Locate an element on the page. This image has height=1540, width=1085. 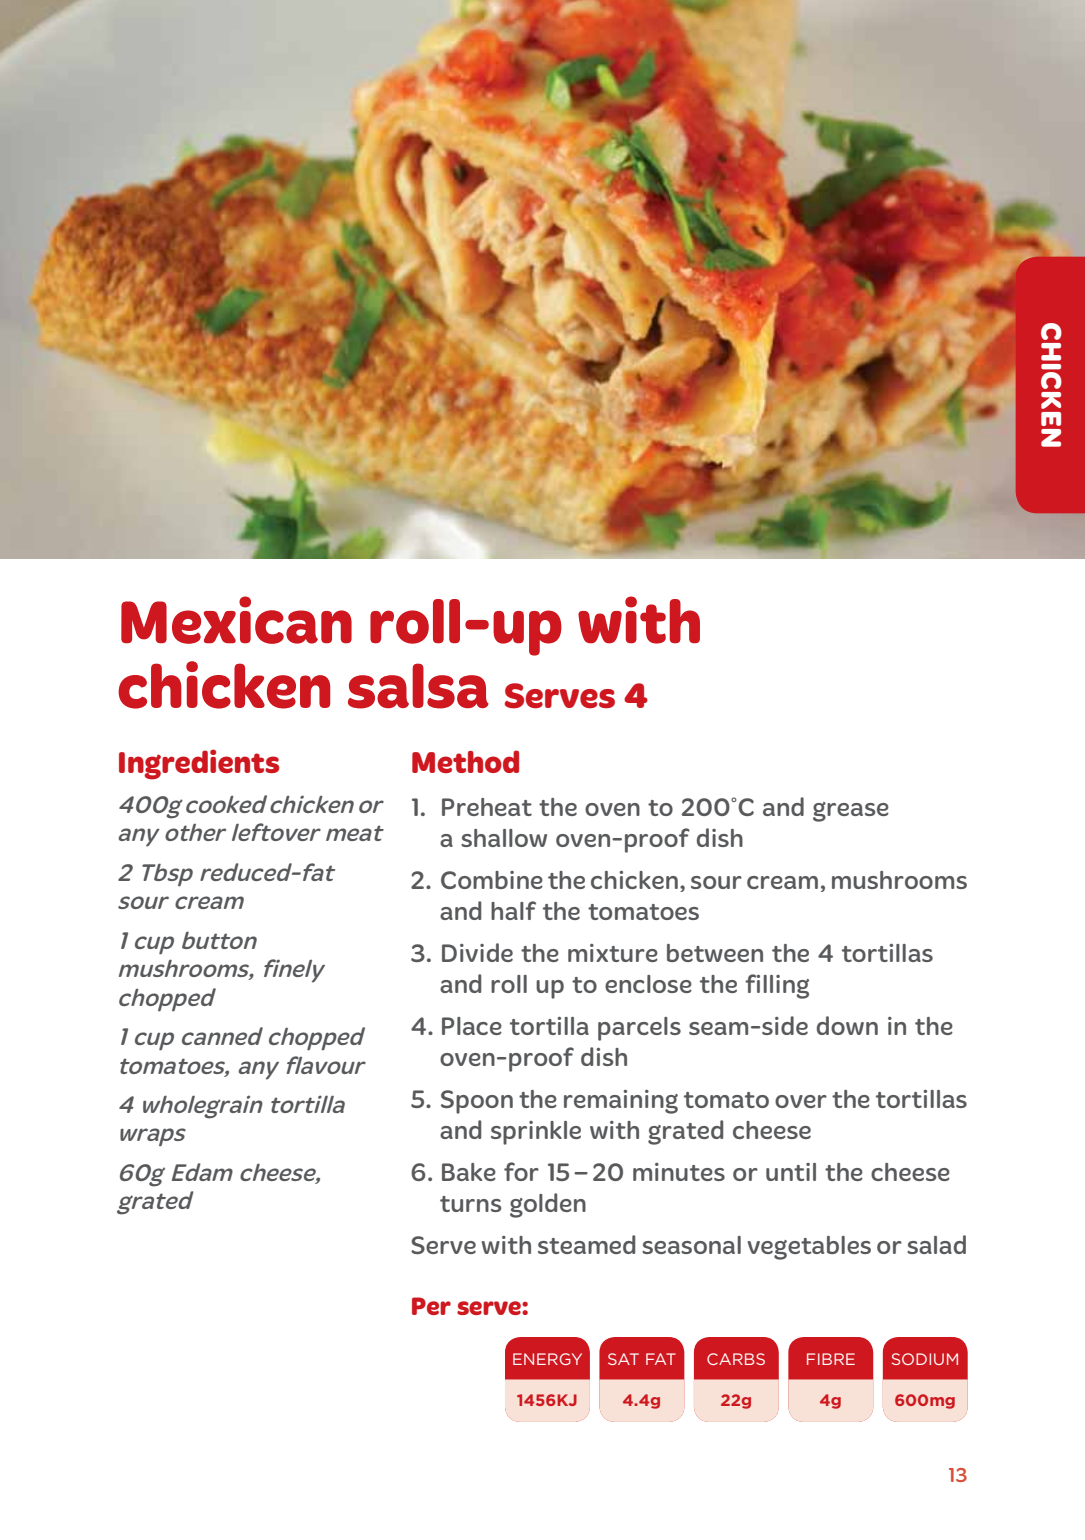
enclose is located at coordinates (648, 984).
